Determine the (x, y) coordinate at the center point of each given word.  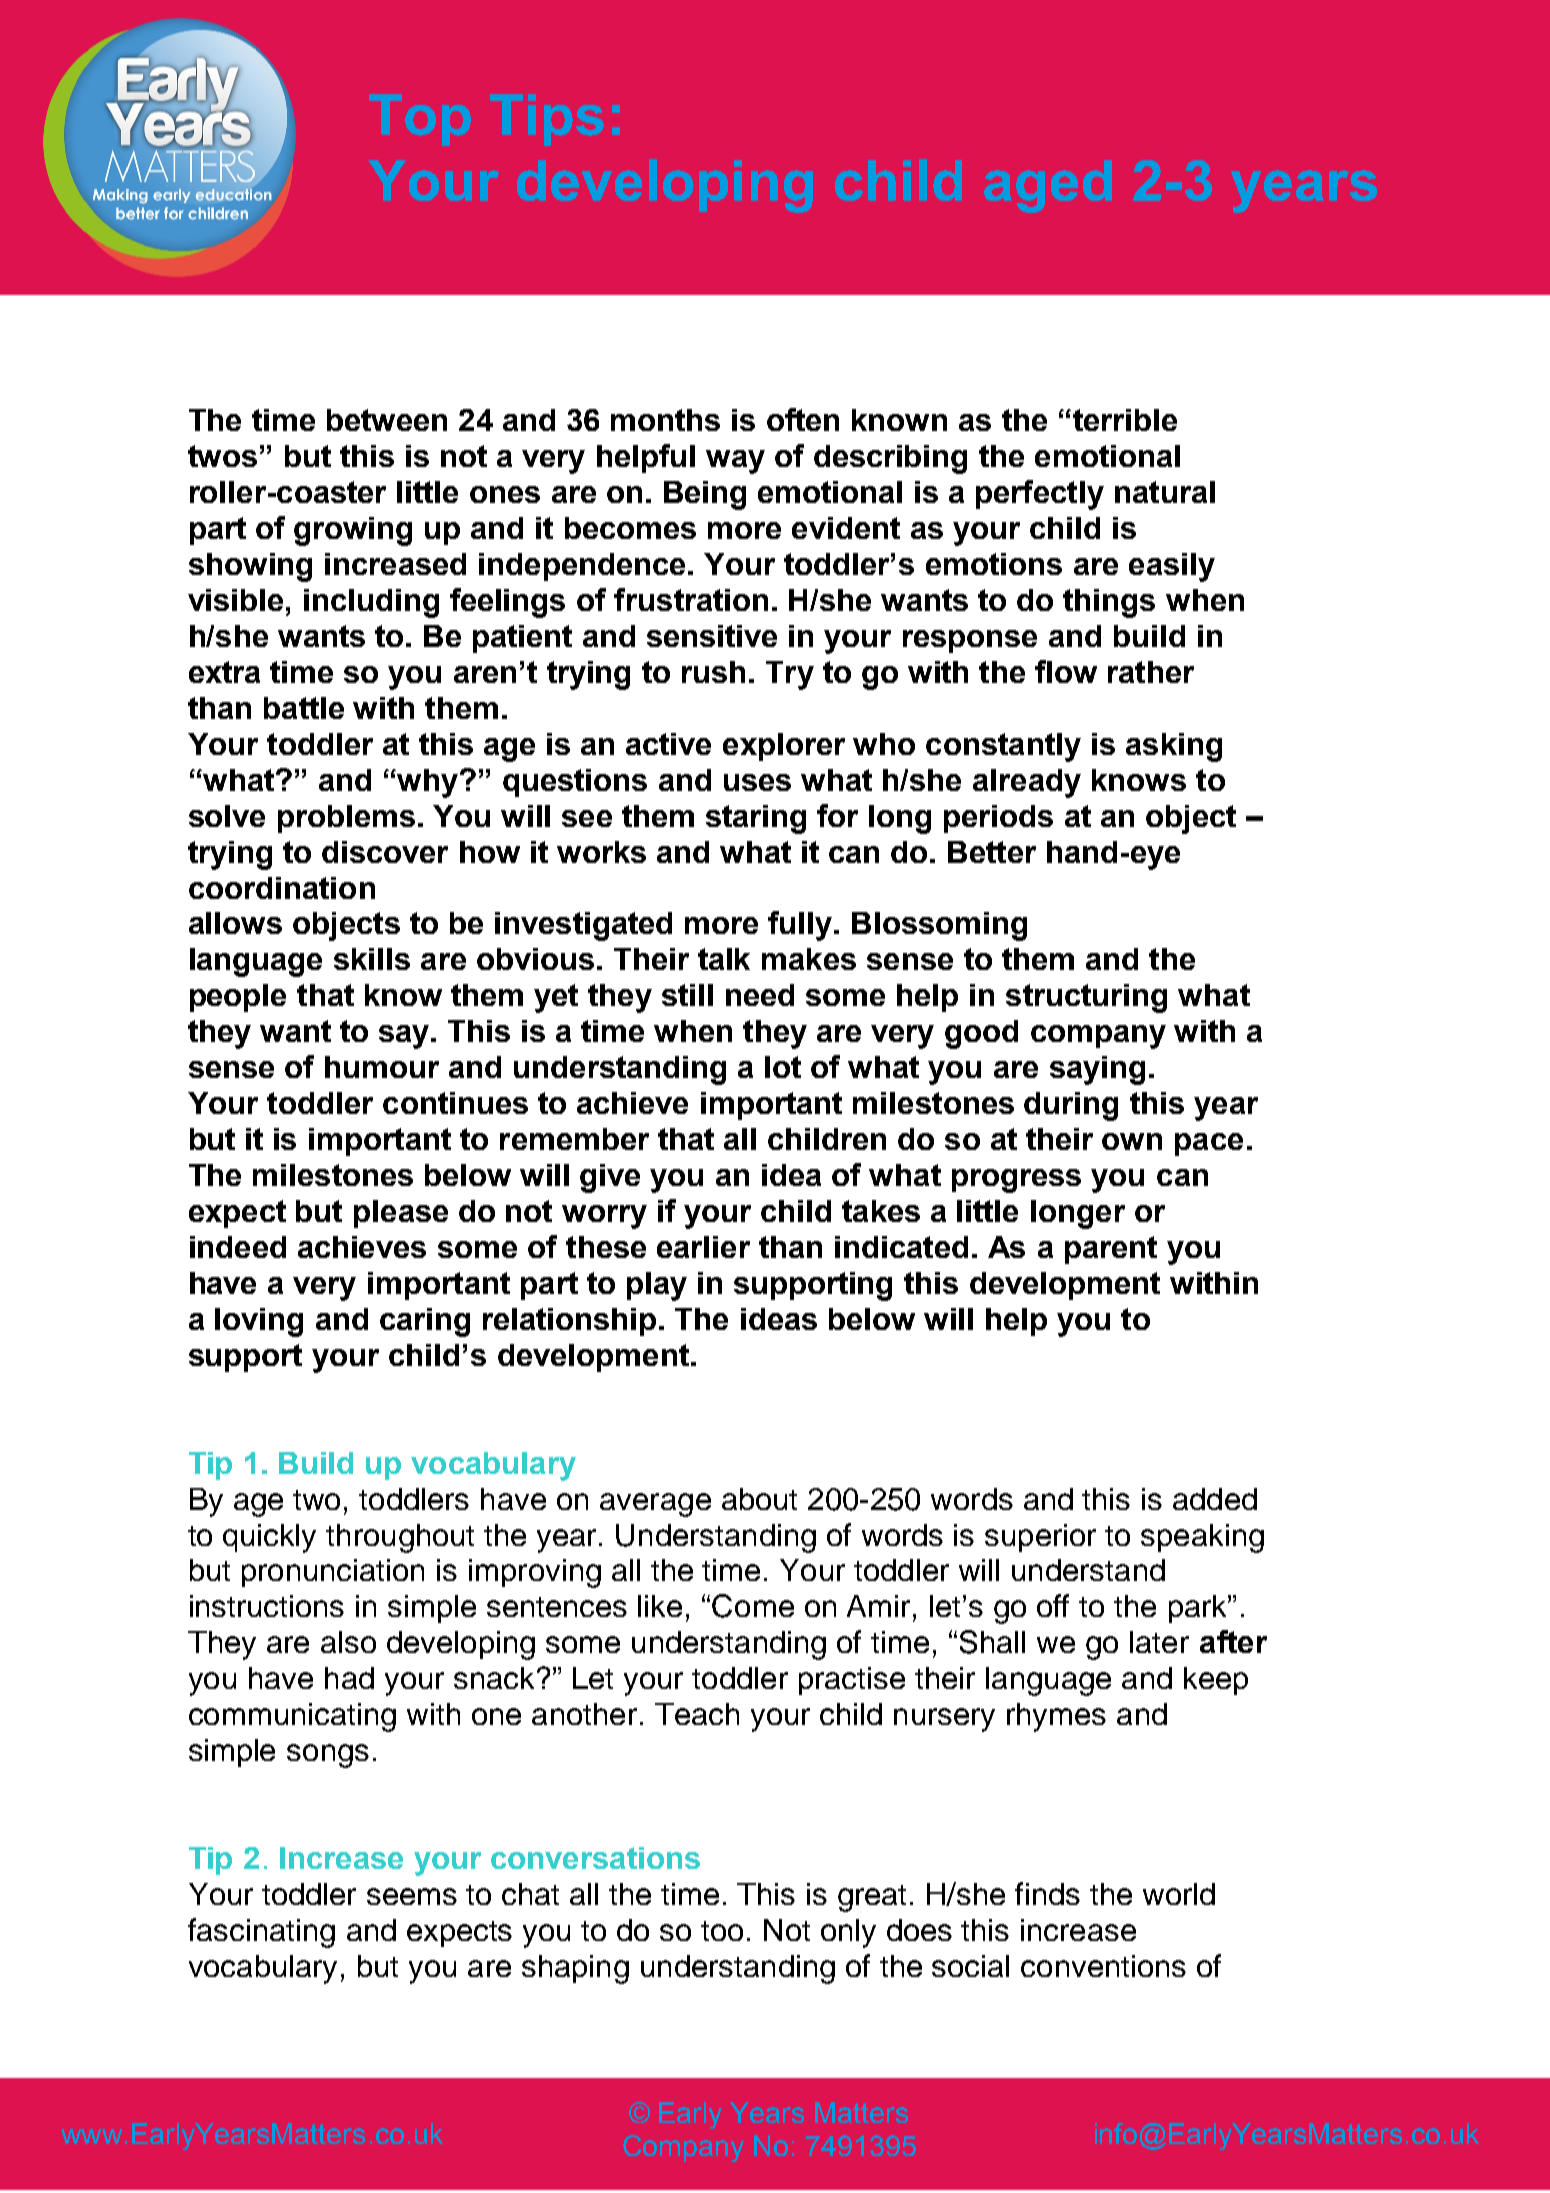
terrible (1125, 420)
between (387, 420)
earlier (703, 1247)
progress (1016, 1181)
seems (412, 1896)
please (401, 1214)
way (735, 462)
